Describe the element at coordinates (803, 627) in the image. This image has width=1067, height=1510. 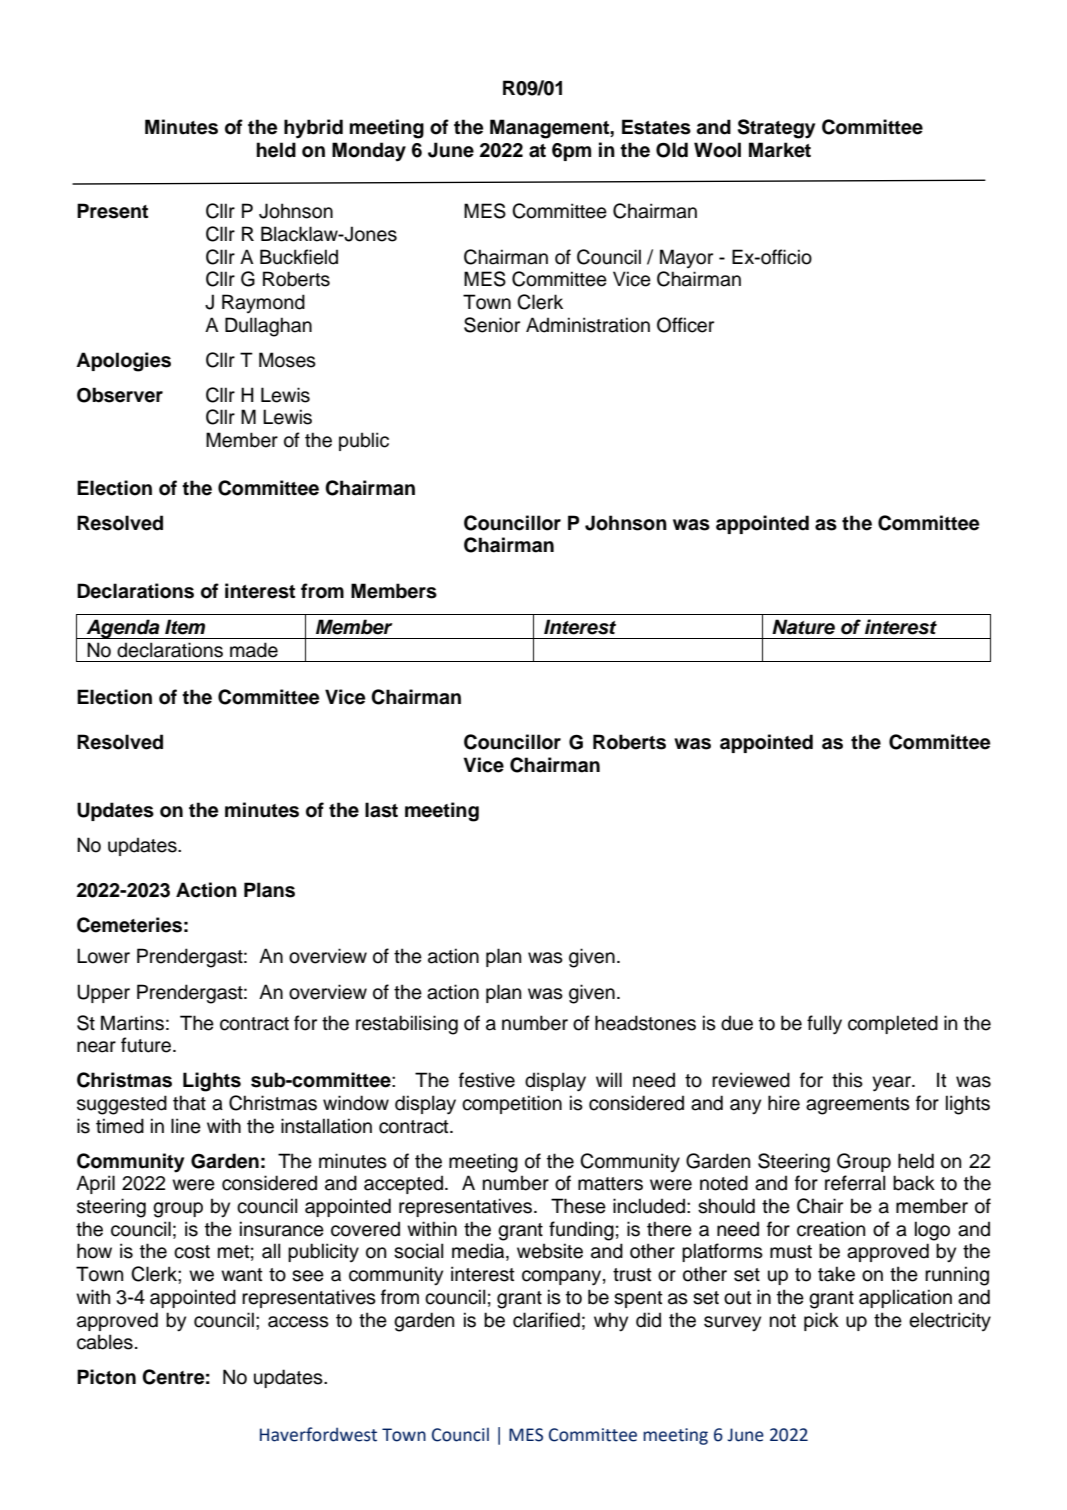
I see `Nature` at that location.
